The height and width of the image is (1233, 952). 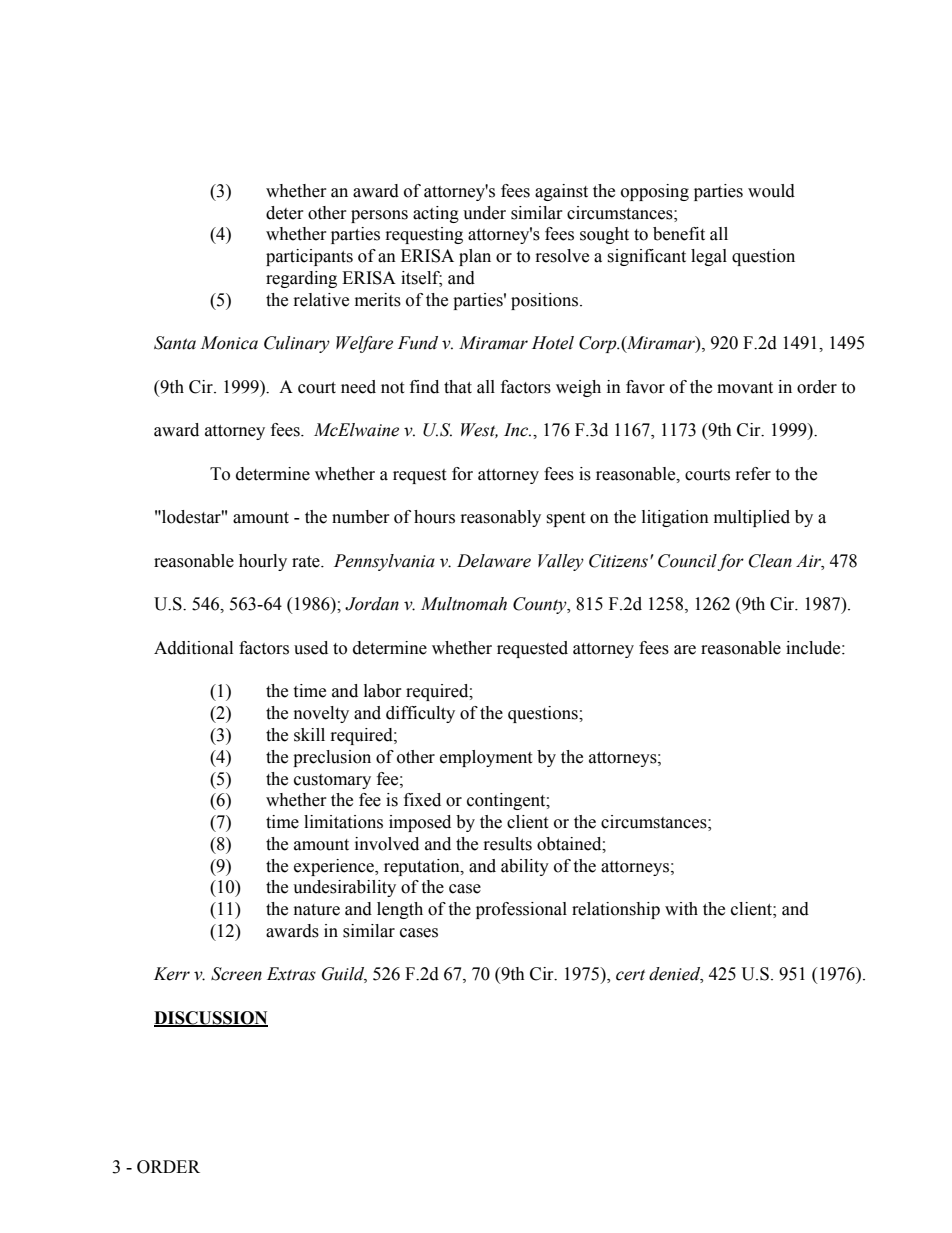 What do you see at coordinates (484, 213) in the image?
I see `under` at bounding box center [484, 213].
